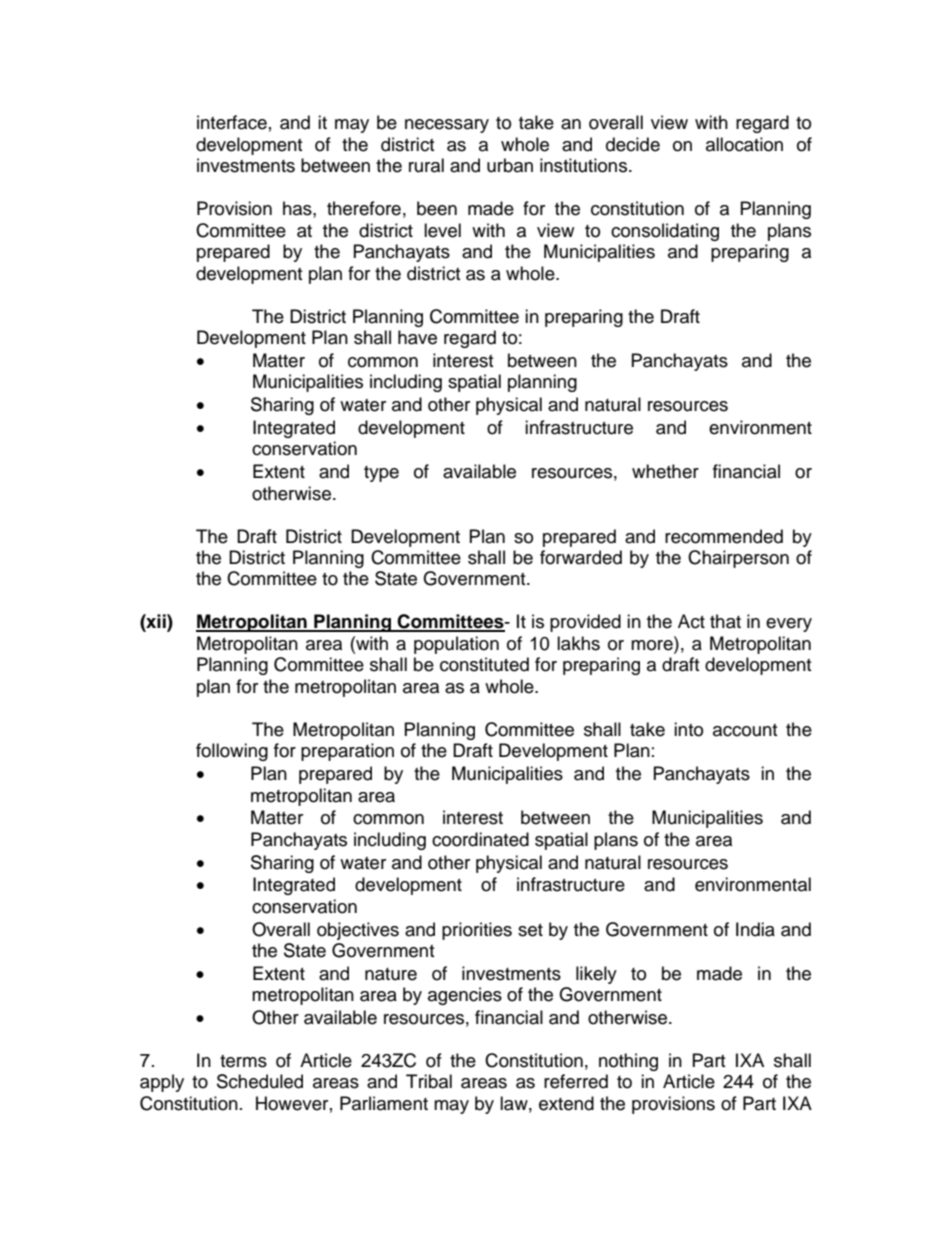  What do you see at coordinates (456, 645) in the document?
I see `population` at bounding box center [456, 645].
